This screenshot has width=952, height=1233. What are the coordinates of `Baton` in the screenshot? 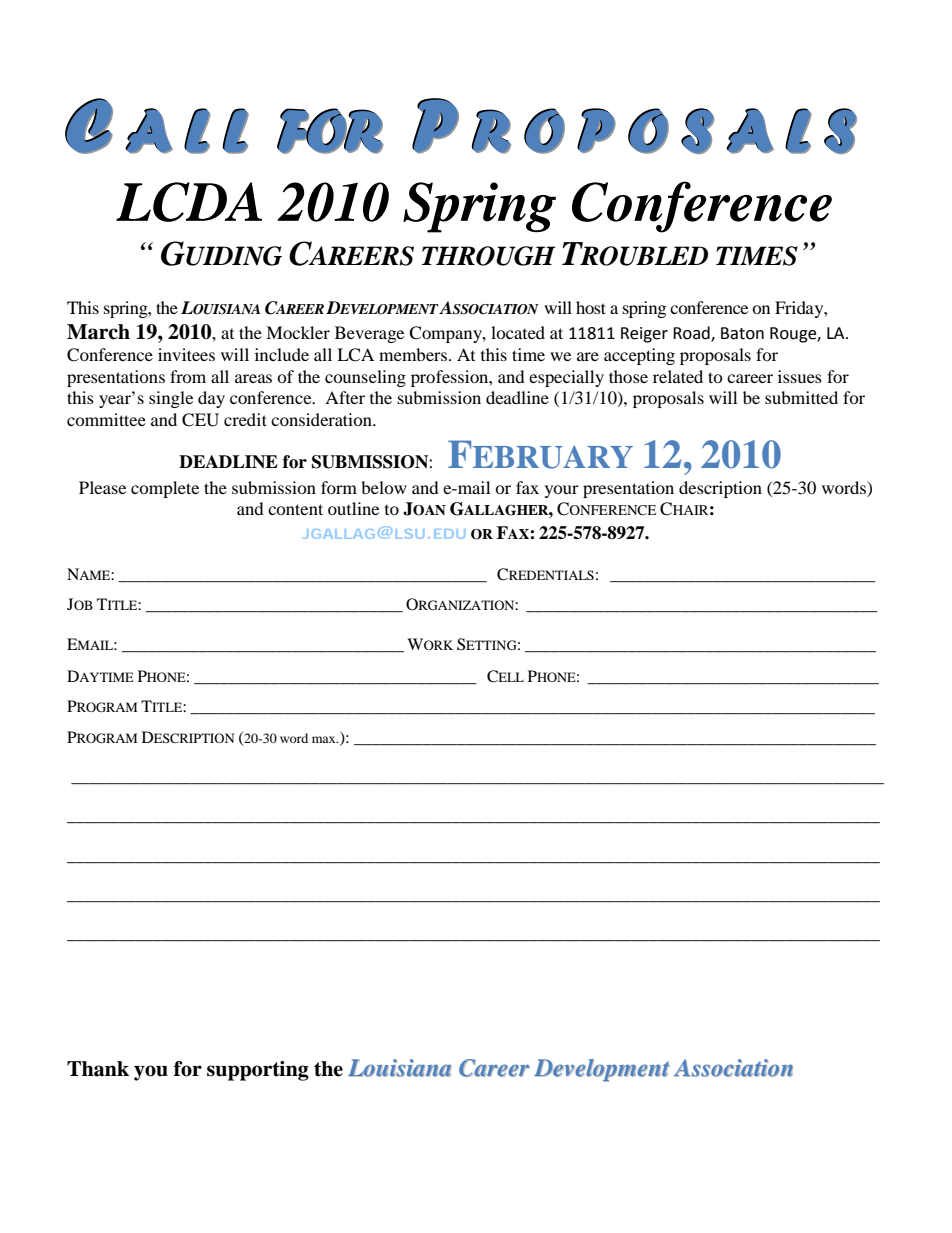 It's located at (742, 333).
